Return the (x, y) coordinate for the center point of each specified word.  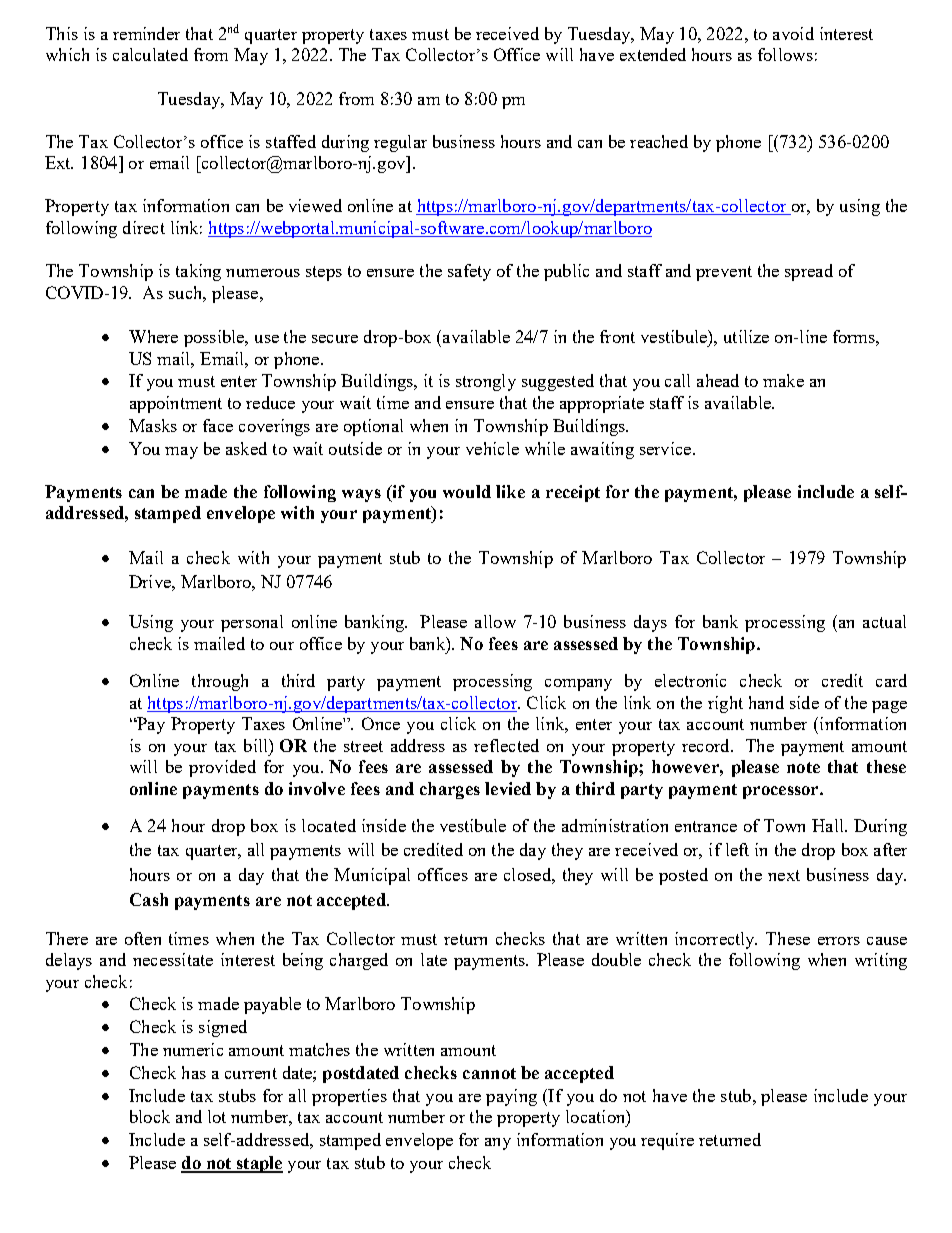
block (150, 1116)
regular (400, 143)
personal (252, 623)
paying (511, 1097)
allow (495, 621)
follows (785, 54)
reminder (146, 33)
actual (884, 621)
